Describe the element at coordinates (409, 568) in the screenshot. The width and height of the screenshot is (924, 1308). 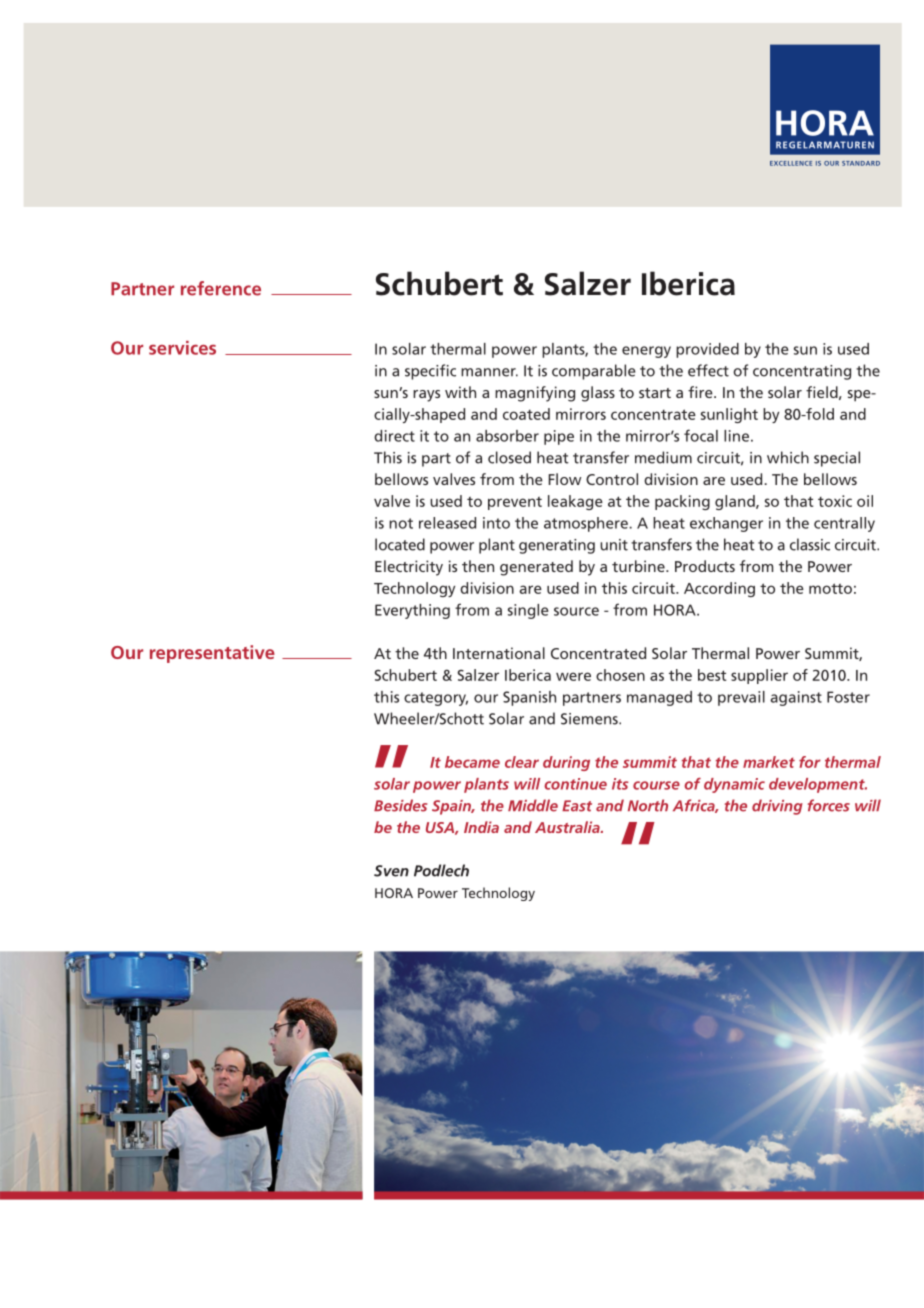
I see `Electricity` at that location.
